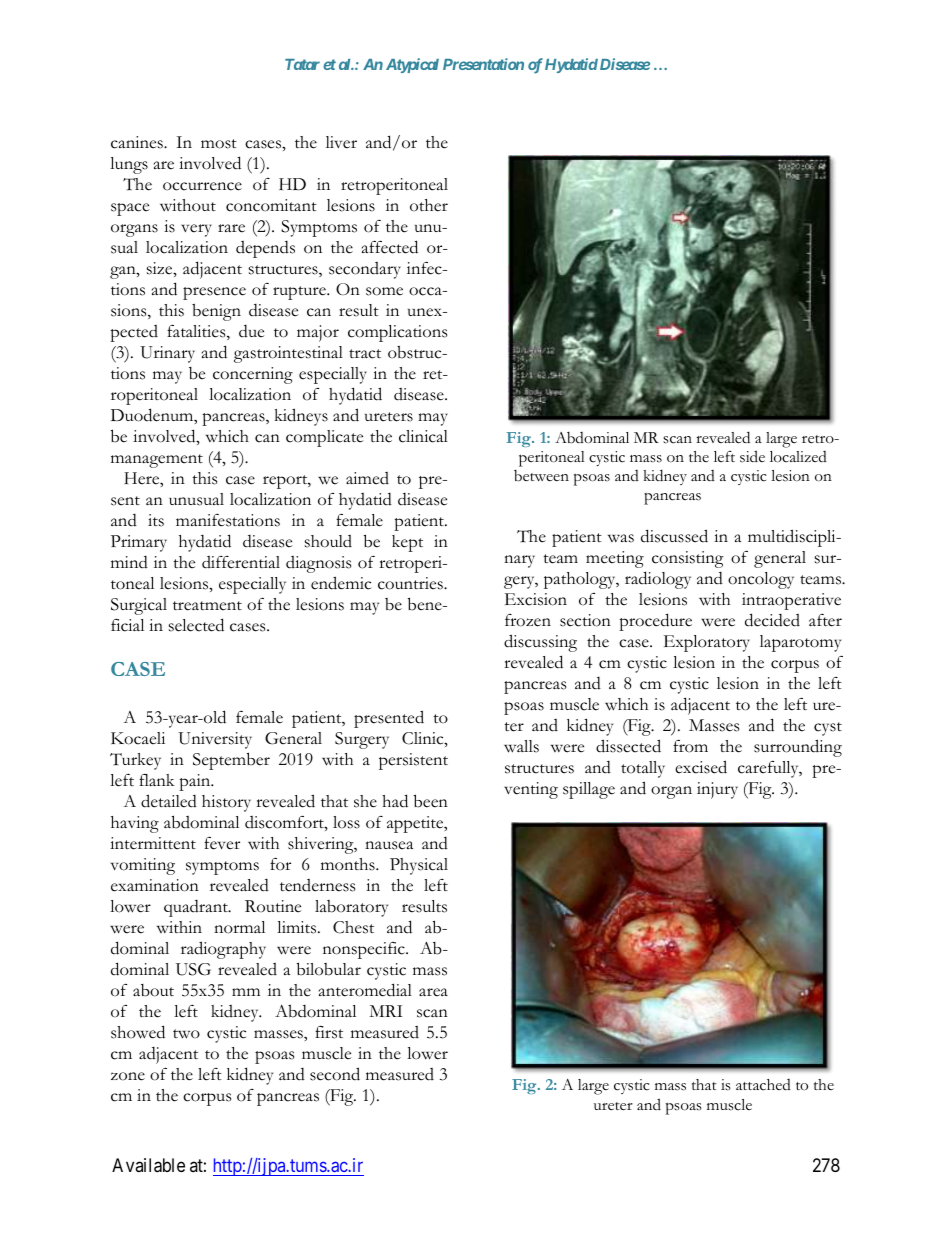  What do you see at coordinates (431, 801) in the screenshot?
I see `been` at bounding box center [431, 801].
